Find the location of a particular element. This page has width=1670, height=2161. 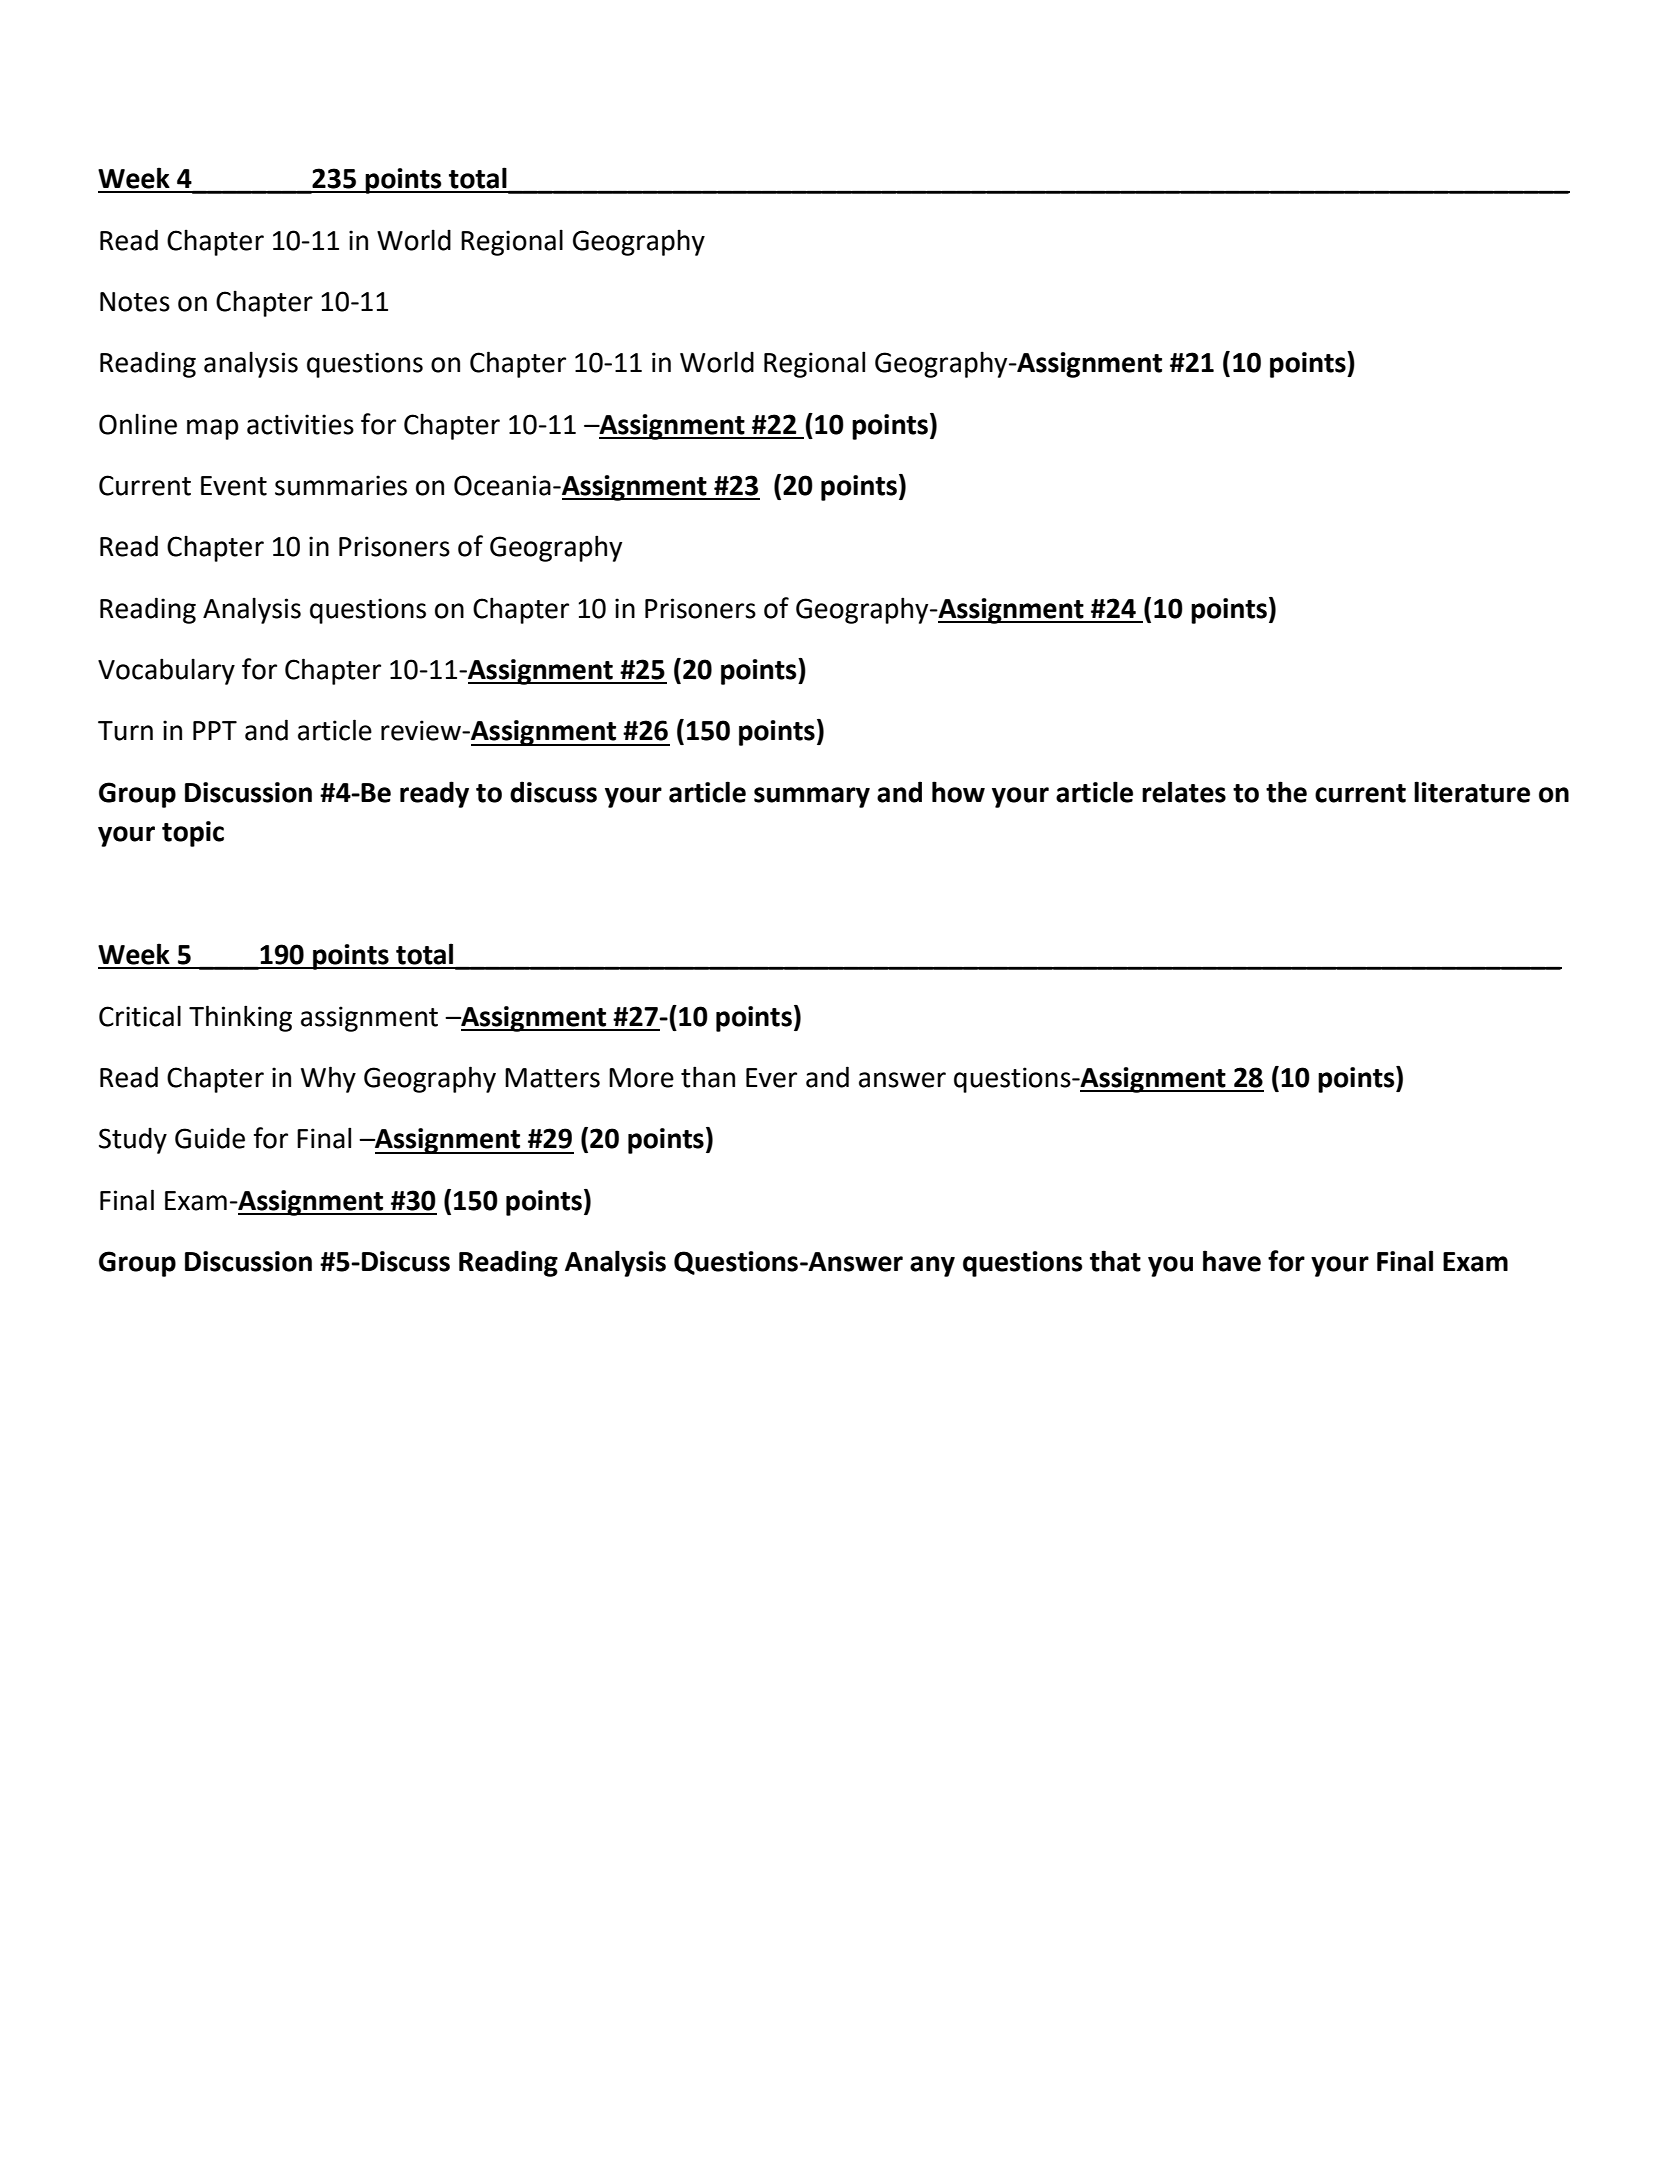

relates is located at coordinates (1184, 792).
